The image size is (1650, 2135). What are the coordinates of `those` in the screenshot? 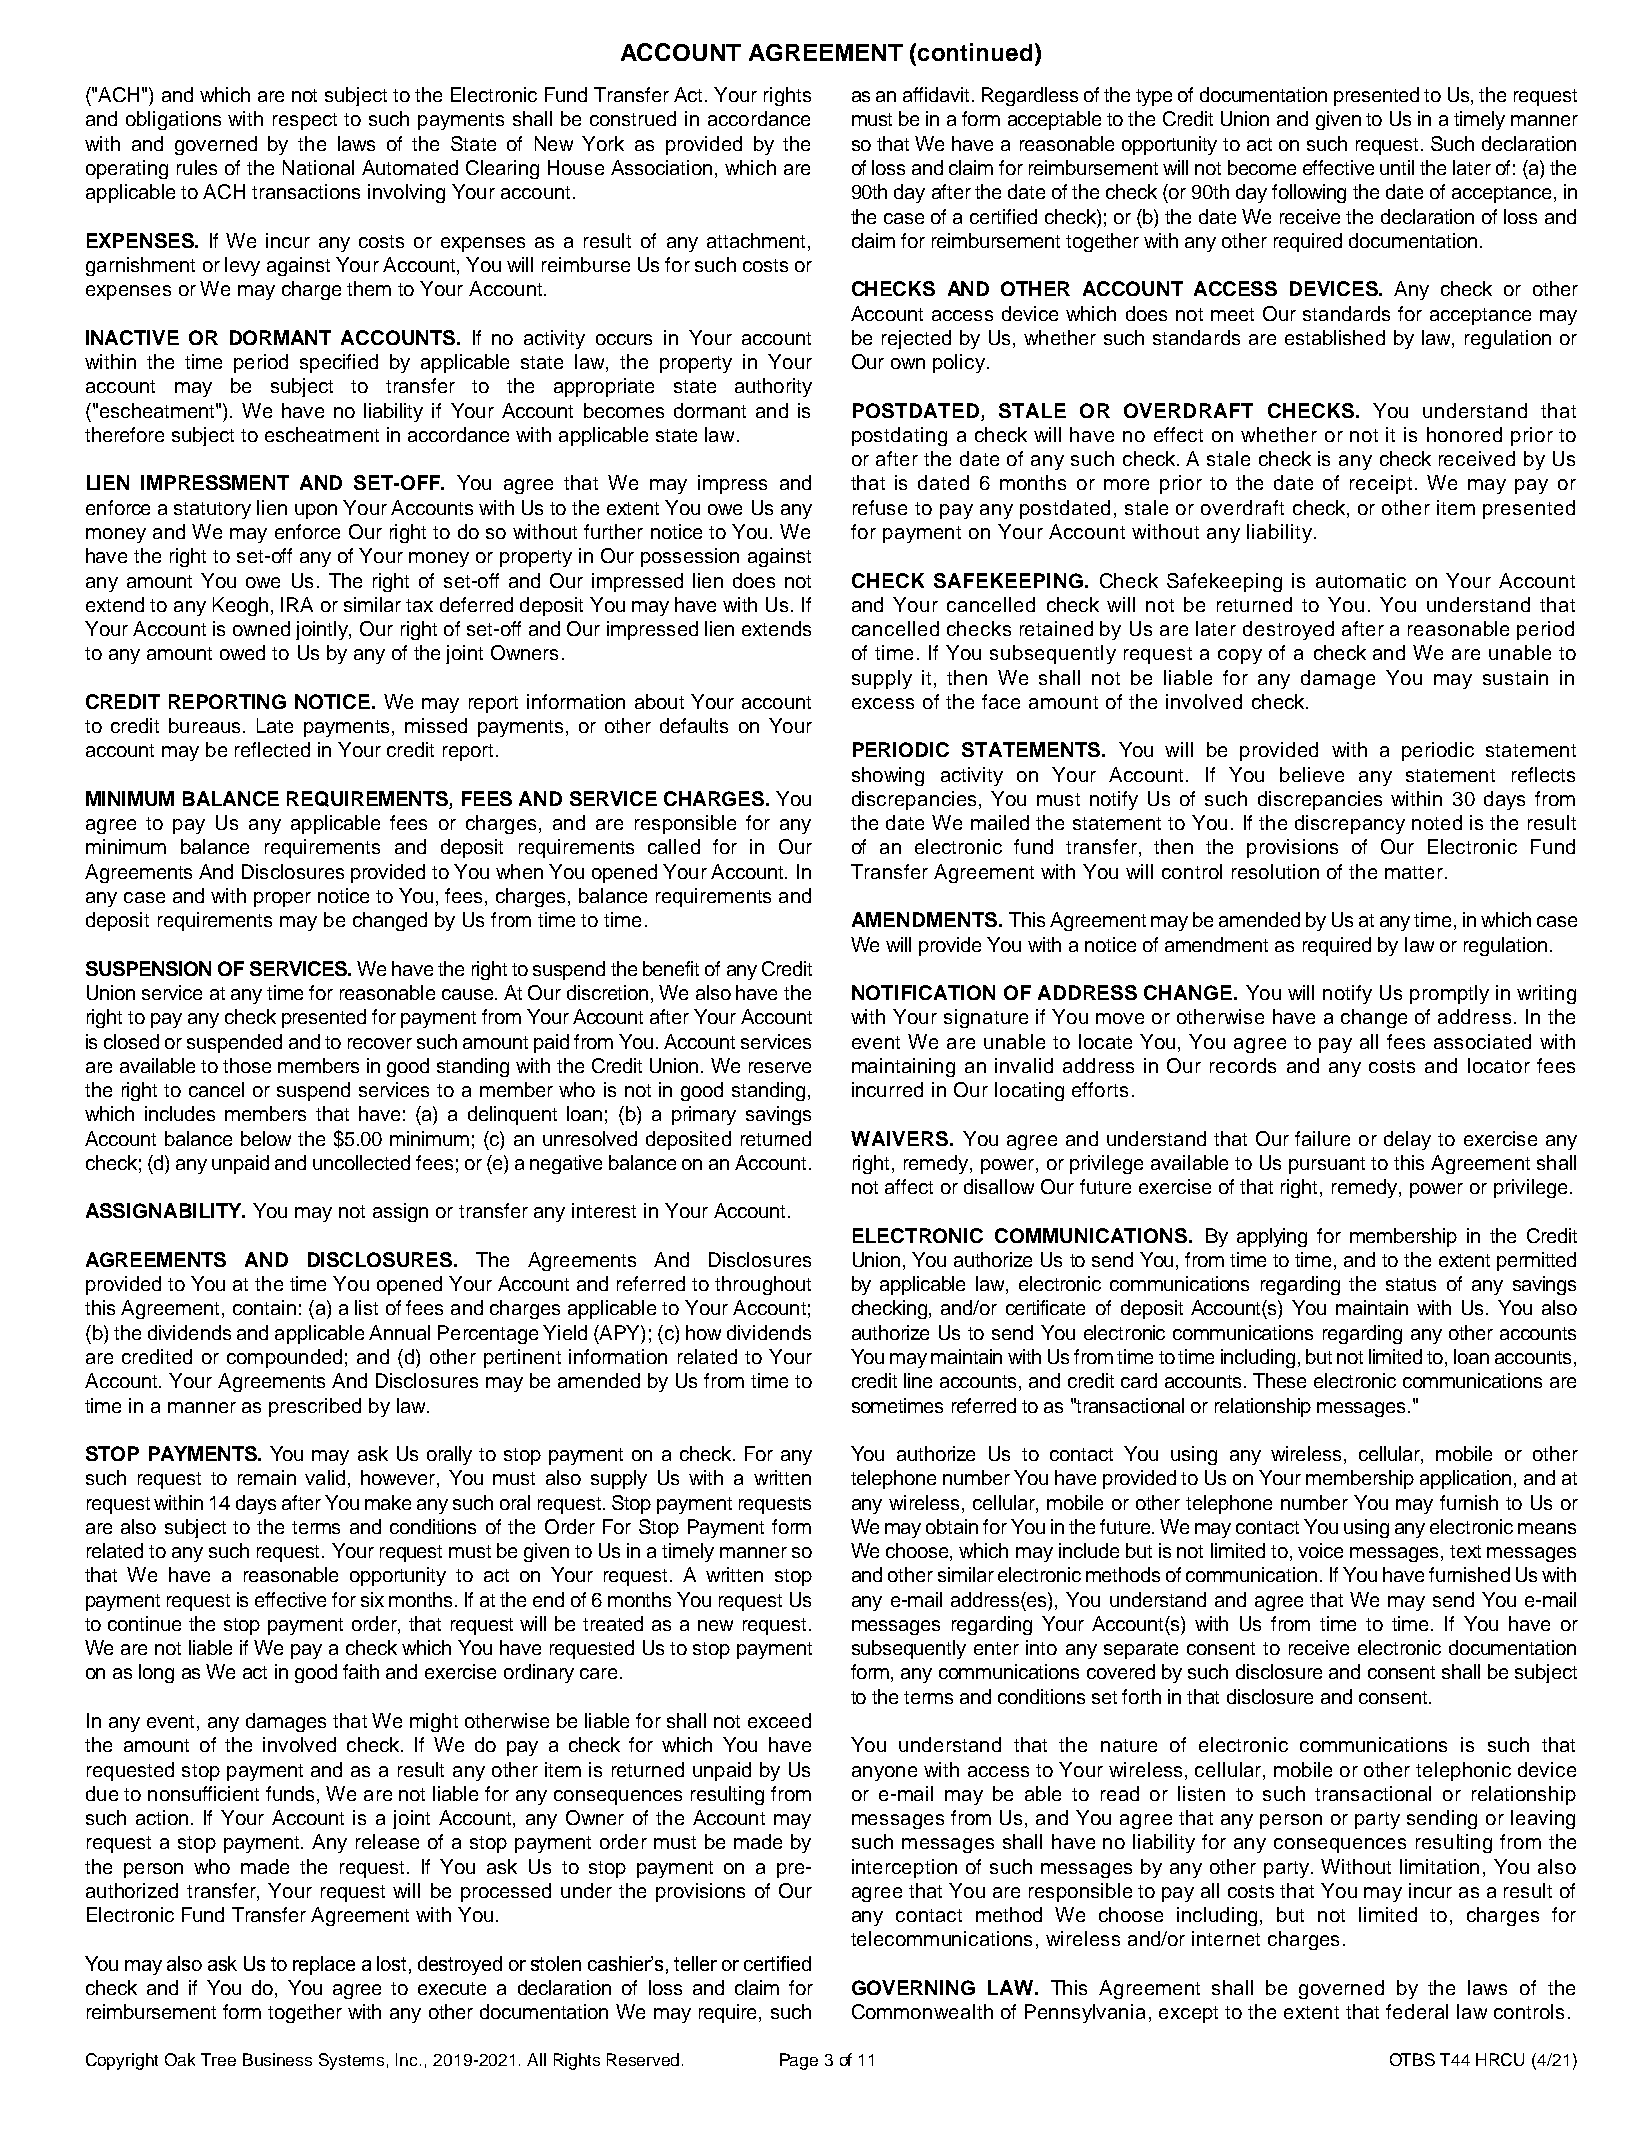 It's located at (247, 1065).
